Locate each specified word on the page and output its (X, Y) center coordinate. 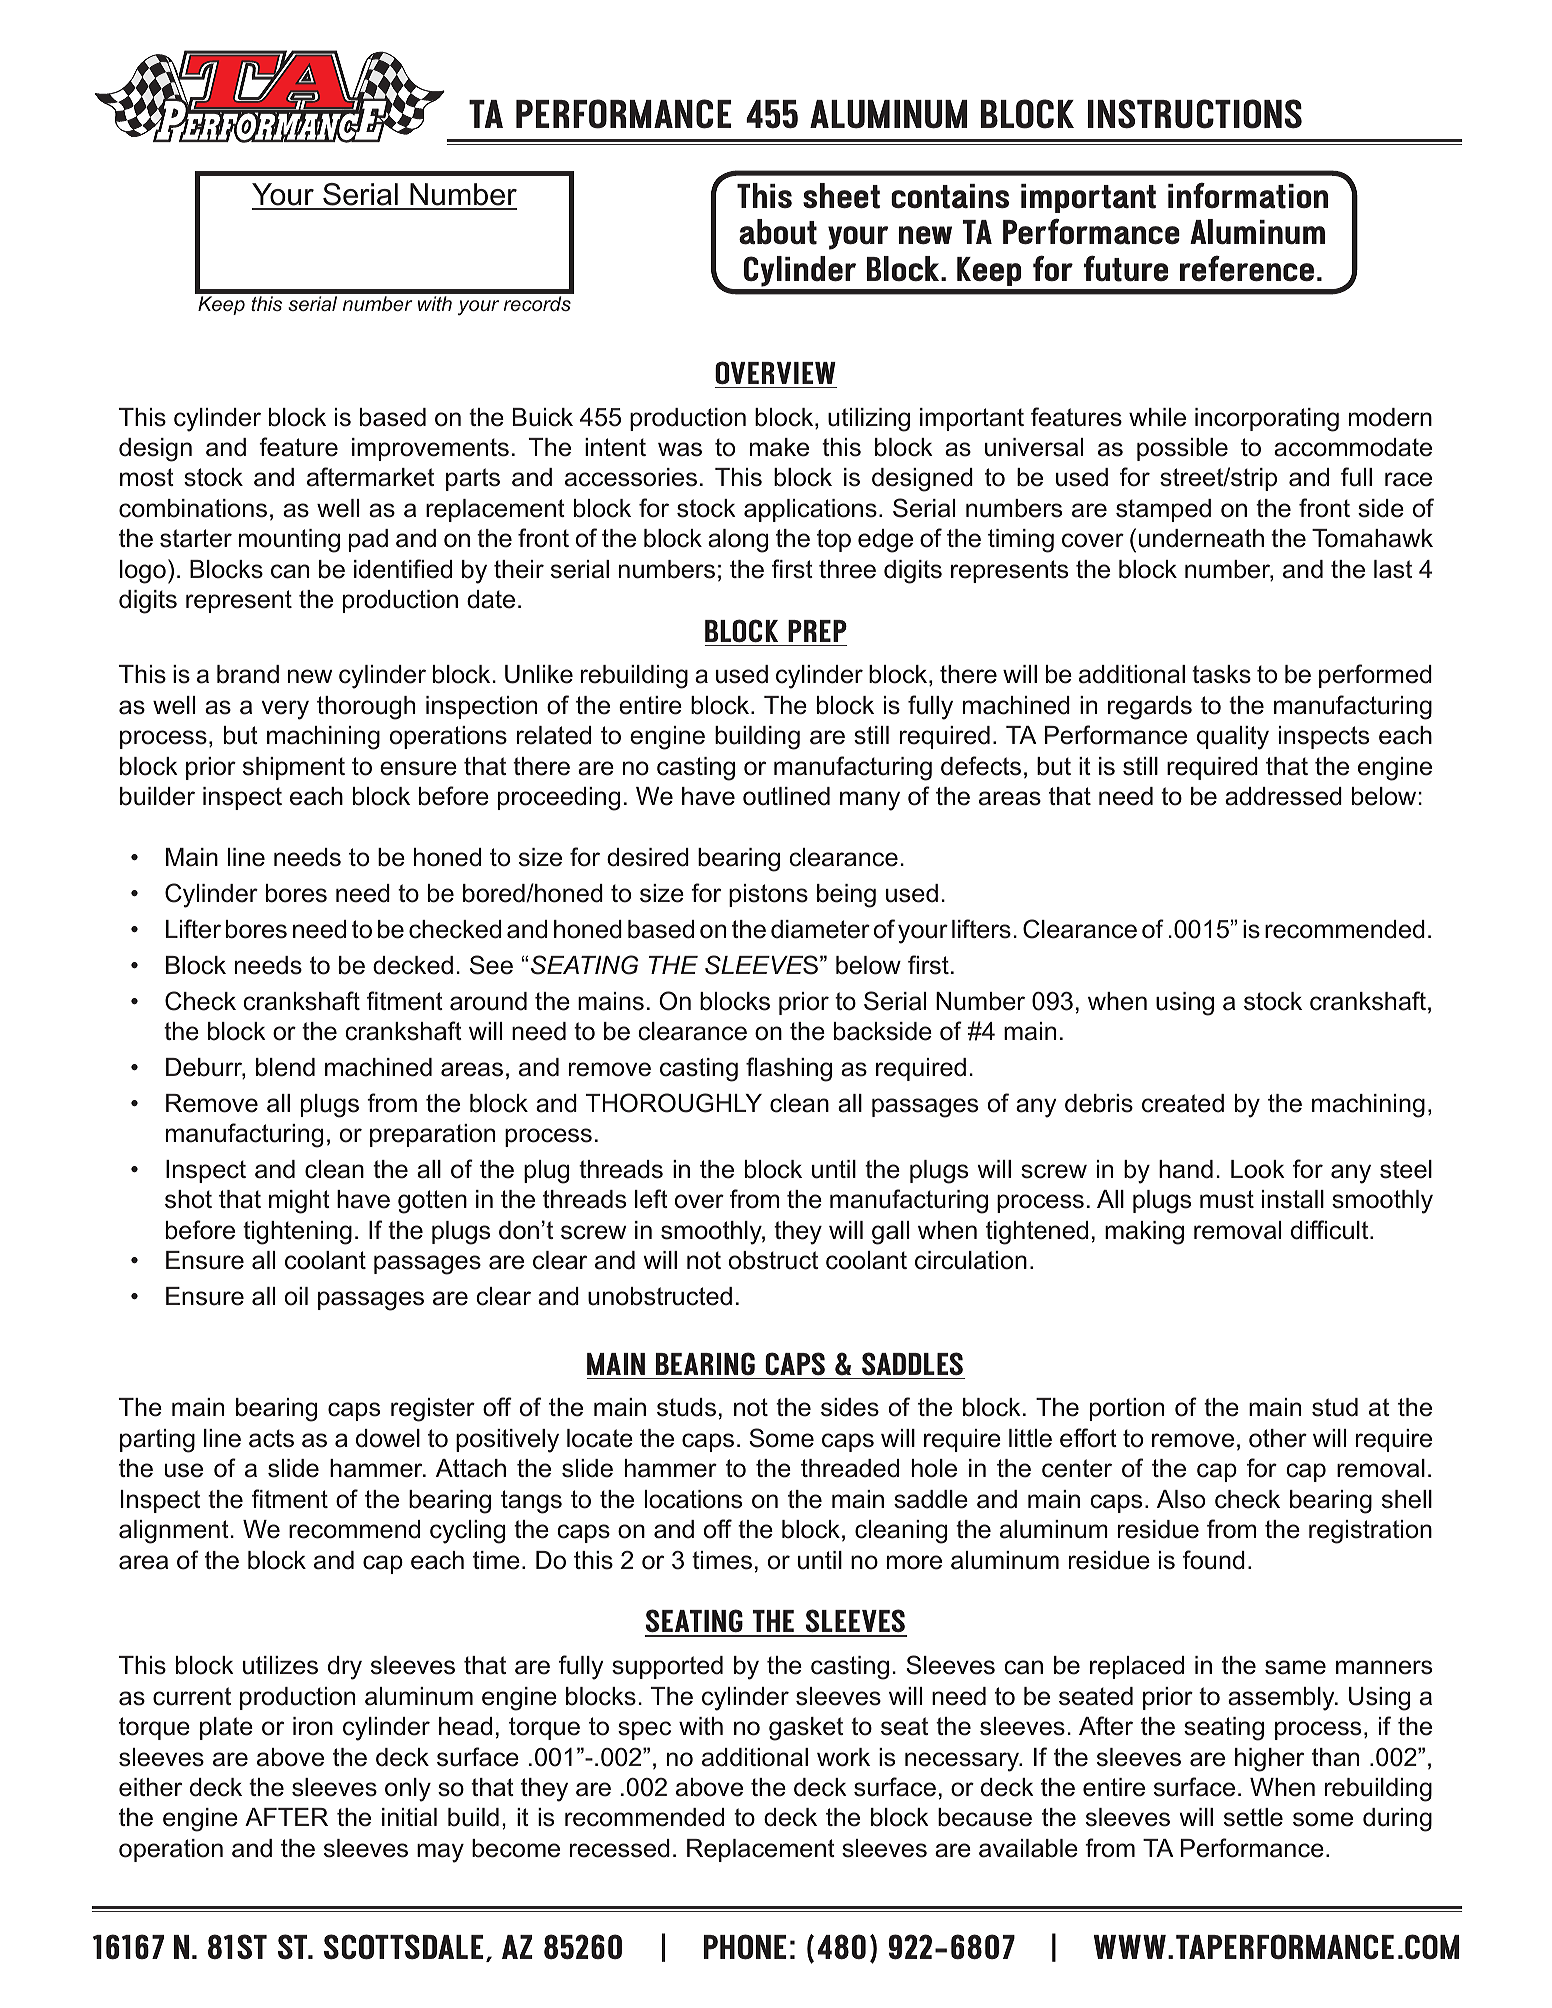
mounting (289, 541)
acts (271, 1438)
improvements (430, 449)
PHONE (744, 1947)
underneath (1201, 538)
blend (285, 1067)
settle (1253, 1817)
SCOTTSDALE (403, 1947)
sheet (841, 196)
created (1183, 1103)
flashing (789, 1069)
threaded (850, 1468)
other (1278, 1438)
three (847, 569)
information (1248, 195)
